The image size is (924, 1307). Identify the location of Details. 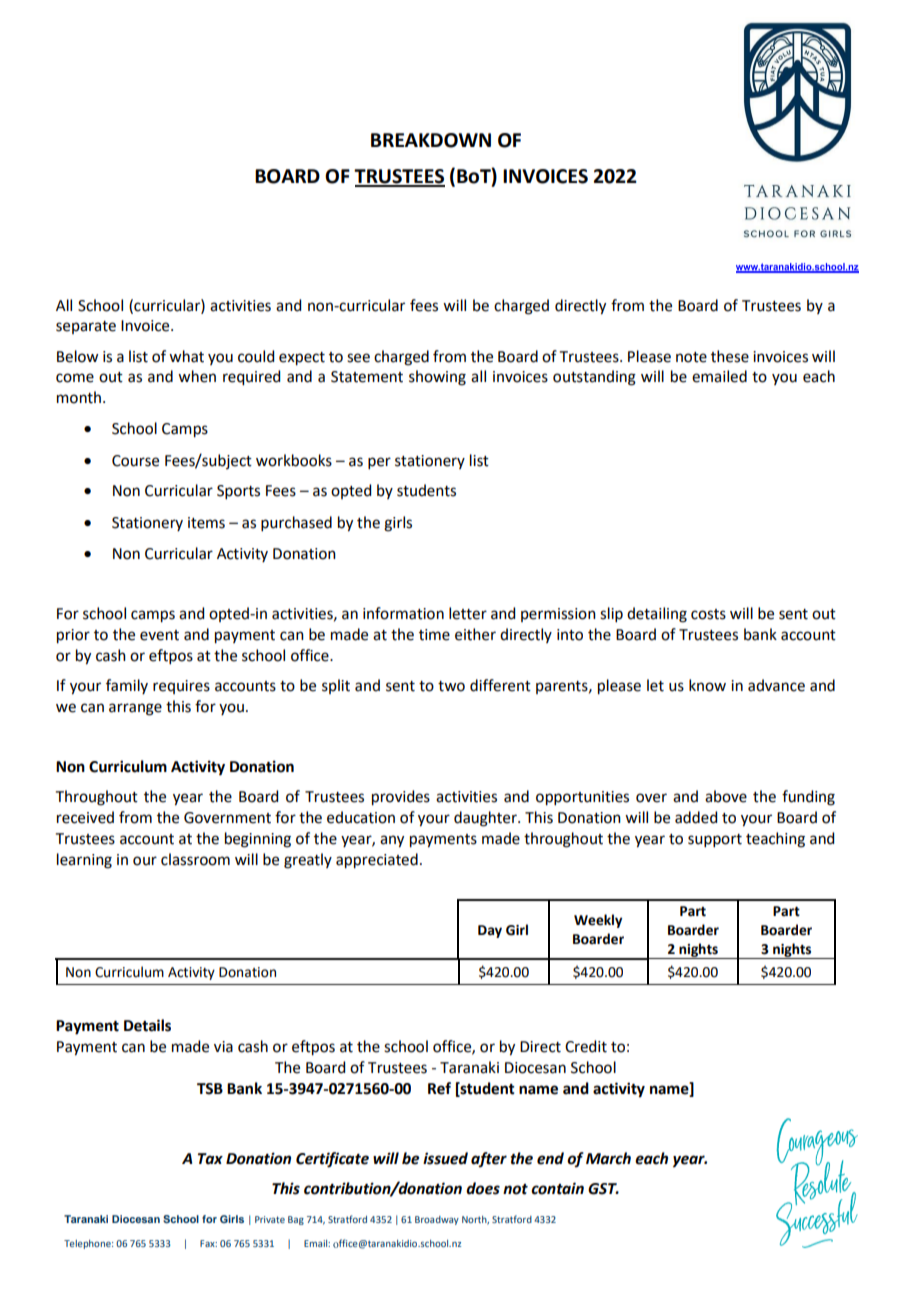
(147, 1025).
